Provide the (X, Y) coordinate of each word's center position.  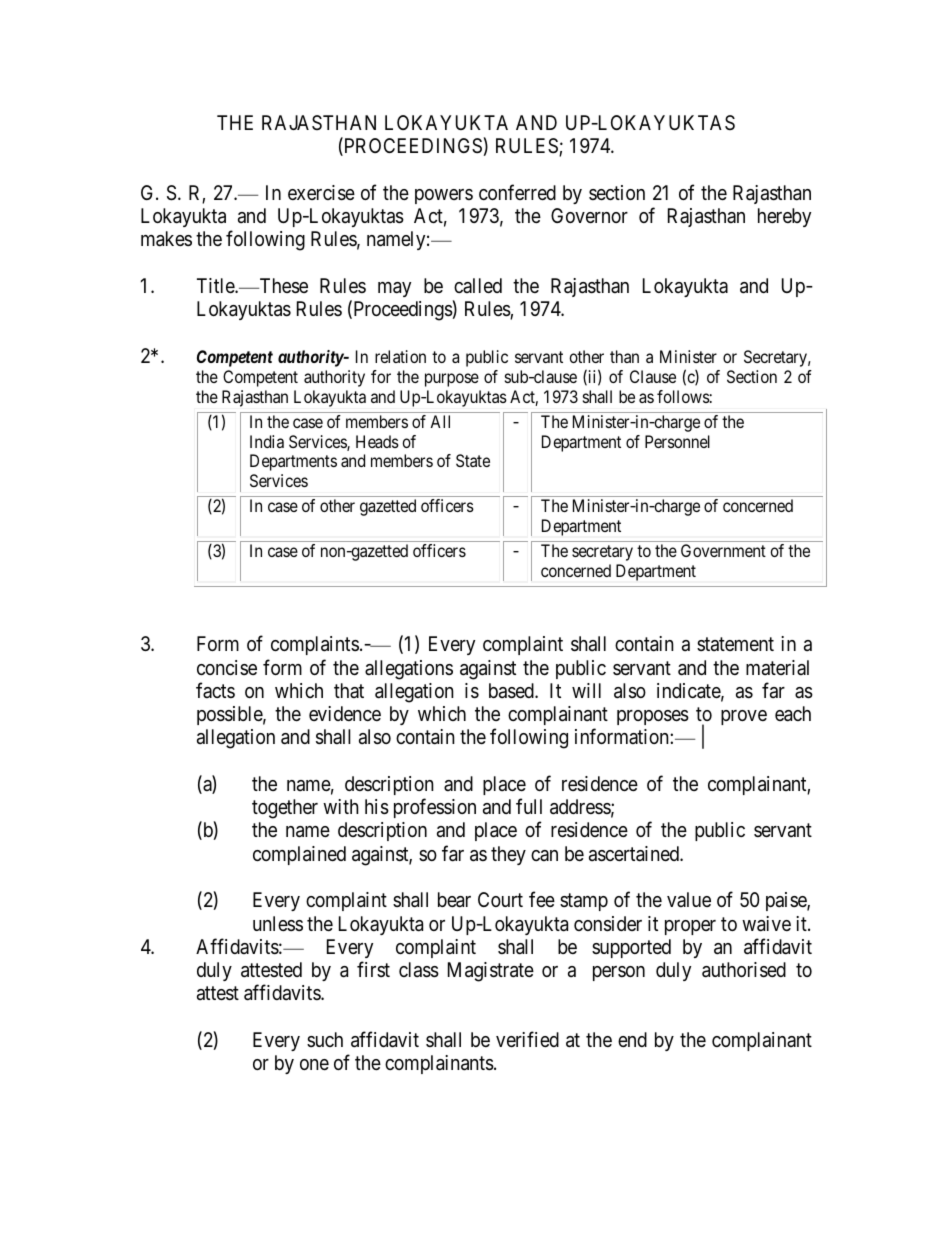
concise (227, 667)
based (512, 691)
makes (166, 239)
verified (527, 1039)
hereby (784, 217)
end (632, 1039)
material (777, 668)
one (314, 1064)
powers (444, 196)
